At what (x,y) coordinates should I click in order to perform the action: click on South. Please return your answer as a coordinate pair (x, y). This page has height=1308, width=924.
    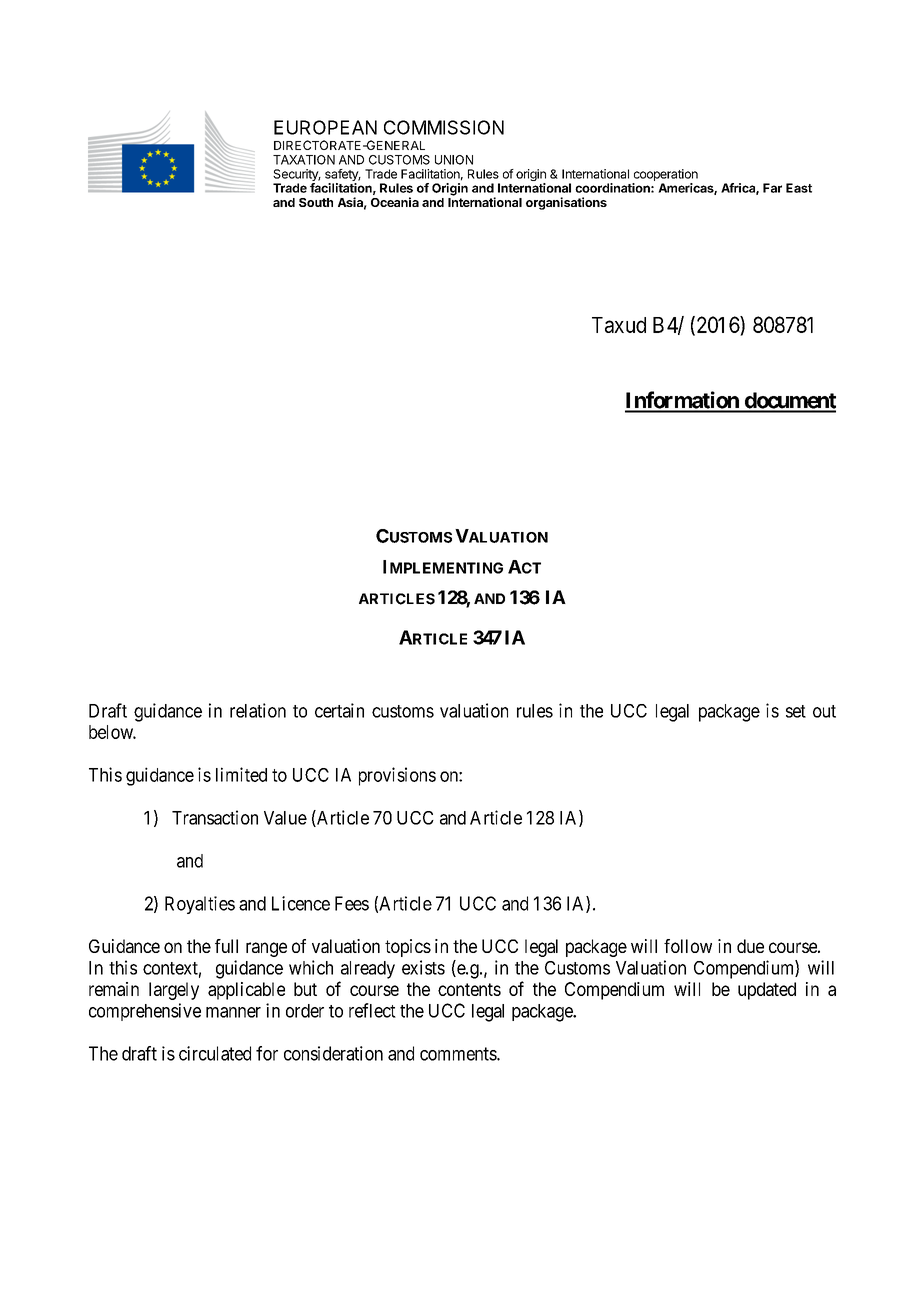
    Looking at the image, I should click on (316, 202).
